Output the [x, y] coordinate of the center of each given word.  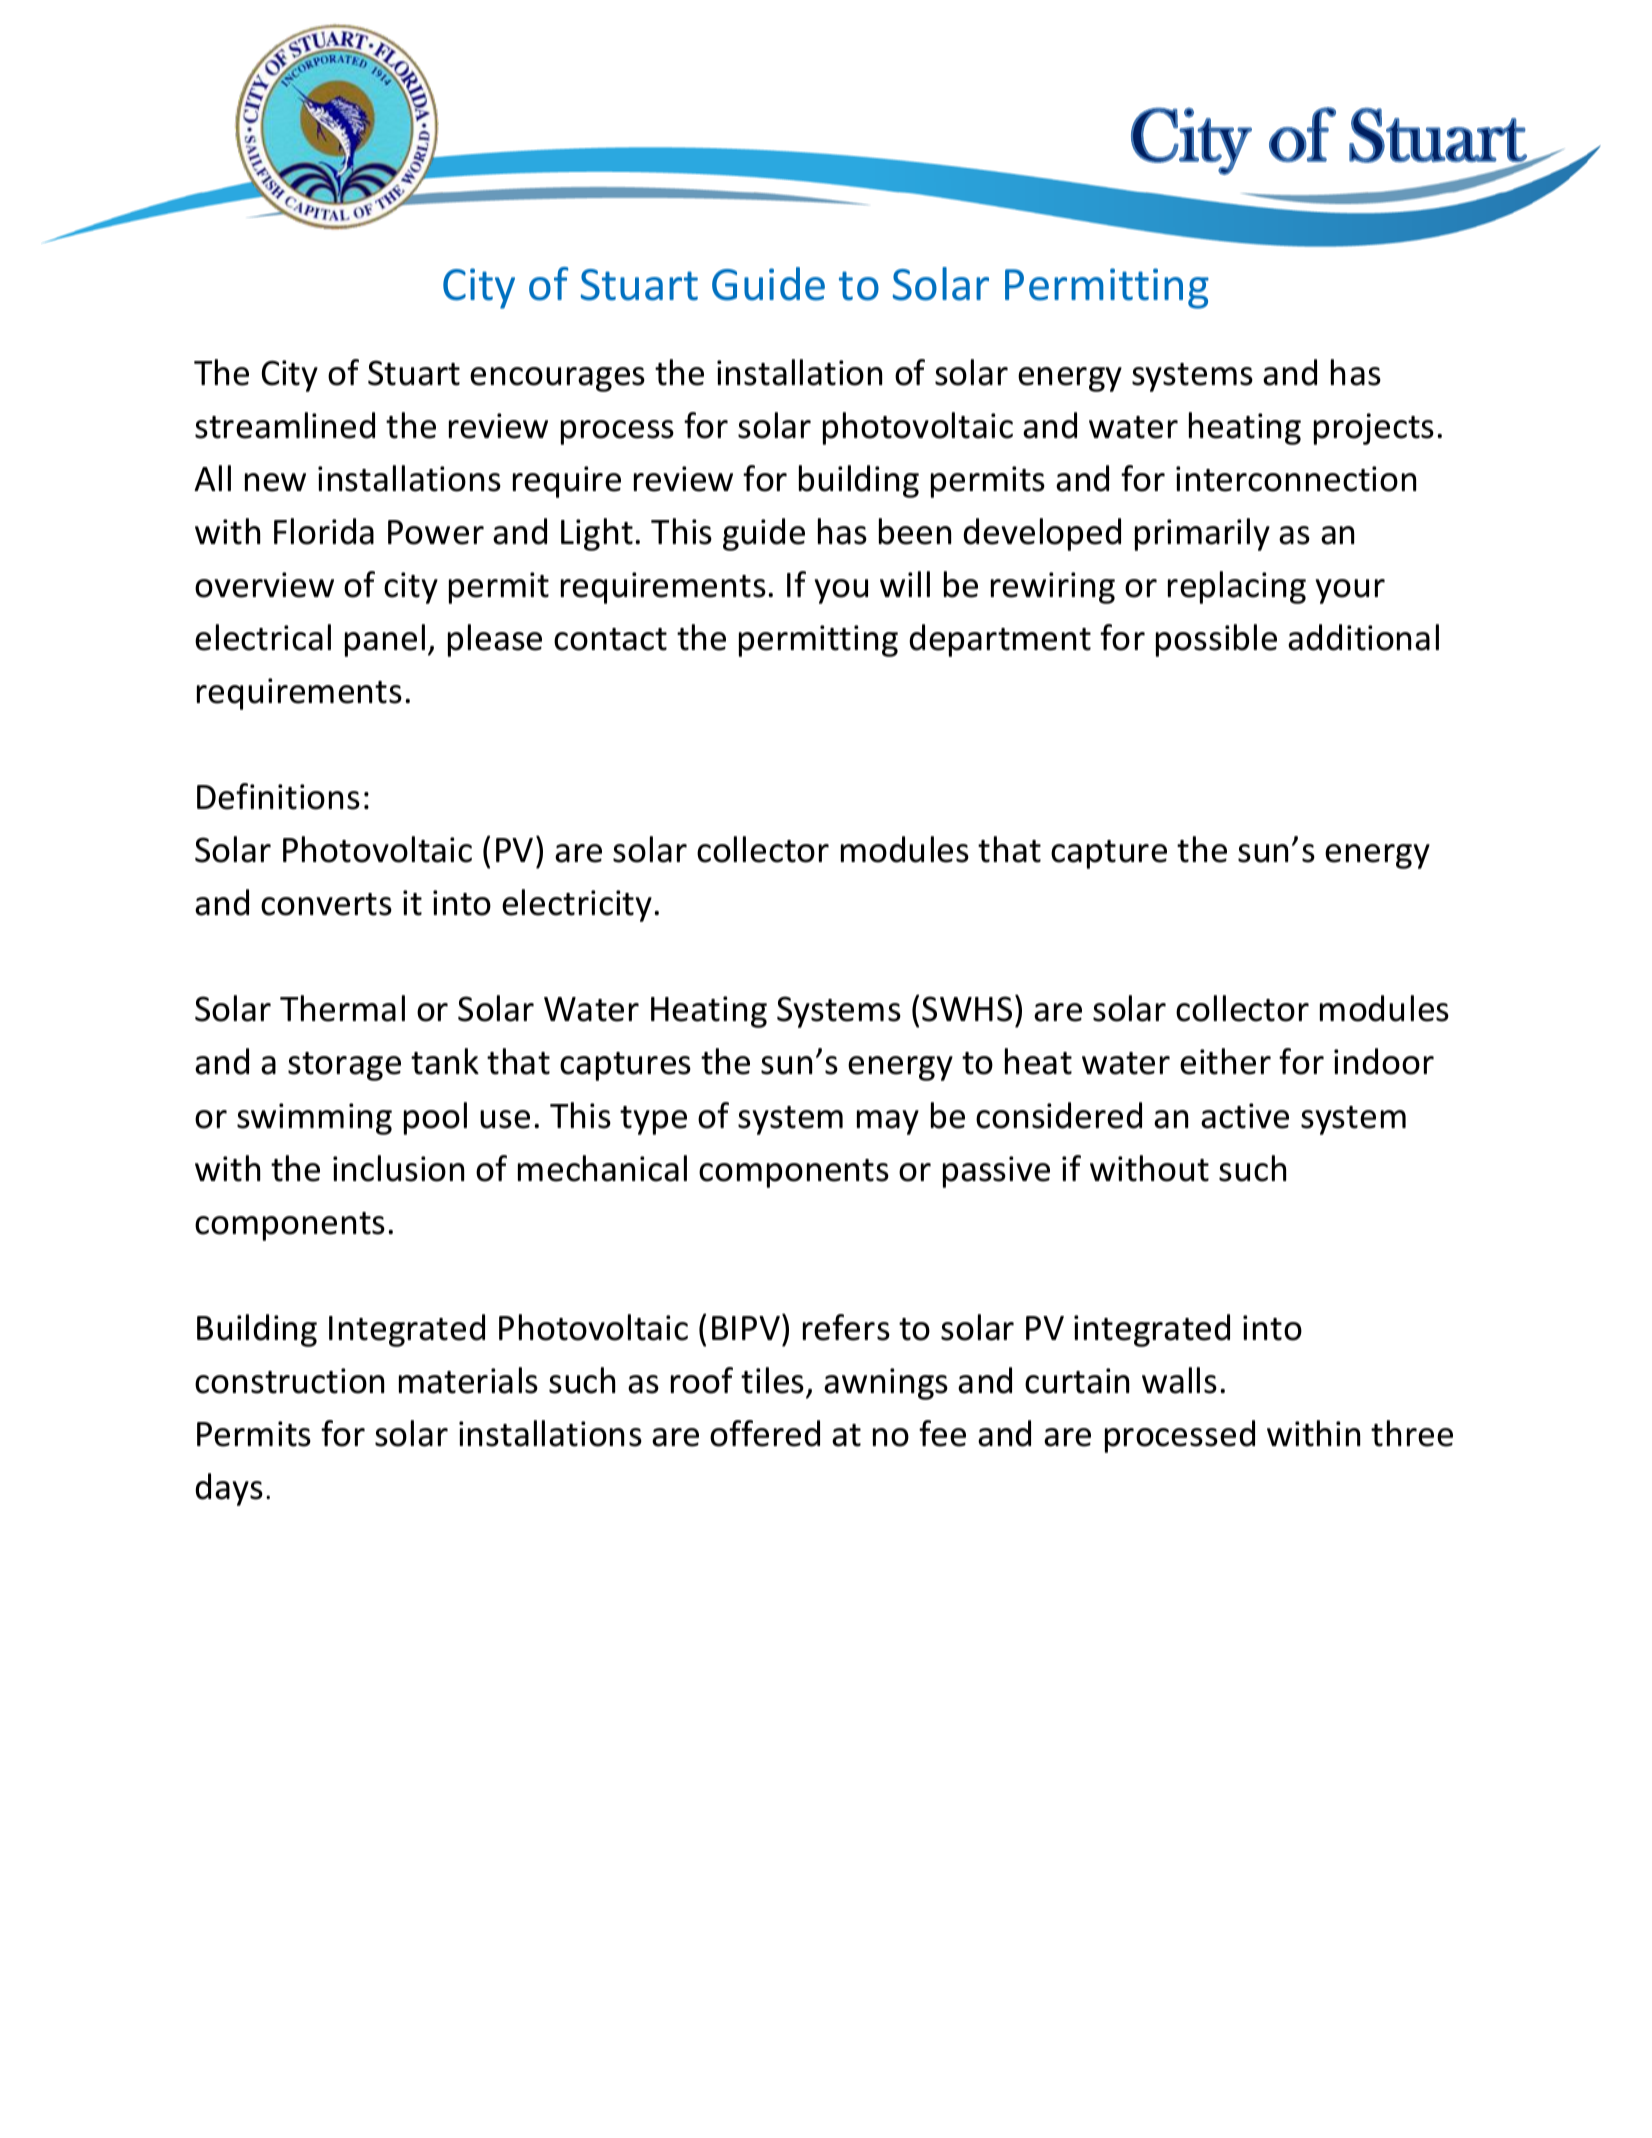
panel [385, 640]
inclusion [398, 1168]
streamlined [285, 425]
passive [996, 1172]
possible [1216, 640]
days [229, 1489]
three [1412, 1433]
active [1245, 1116]
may [888, 1122]
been [915, 531]
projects [1374, 429]
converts [326, 904]
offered [765, 1433]
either [1225, 1061]
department [1000, 640]
